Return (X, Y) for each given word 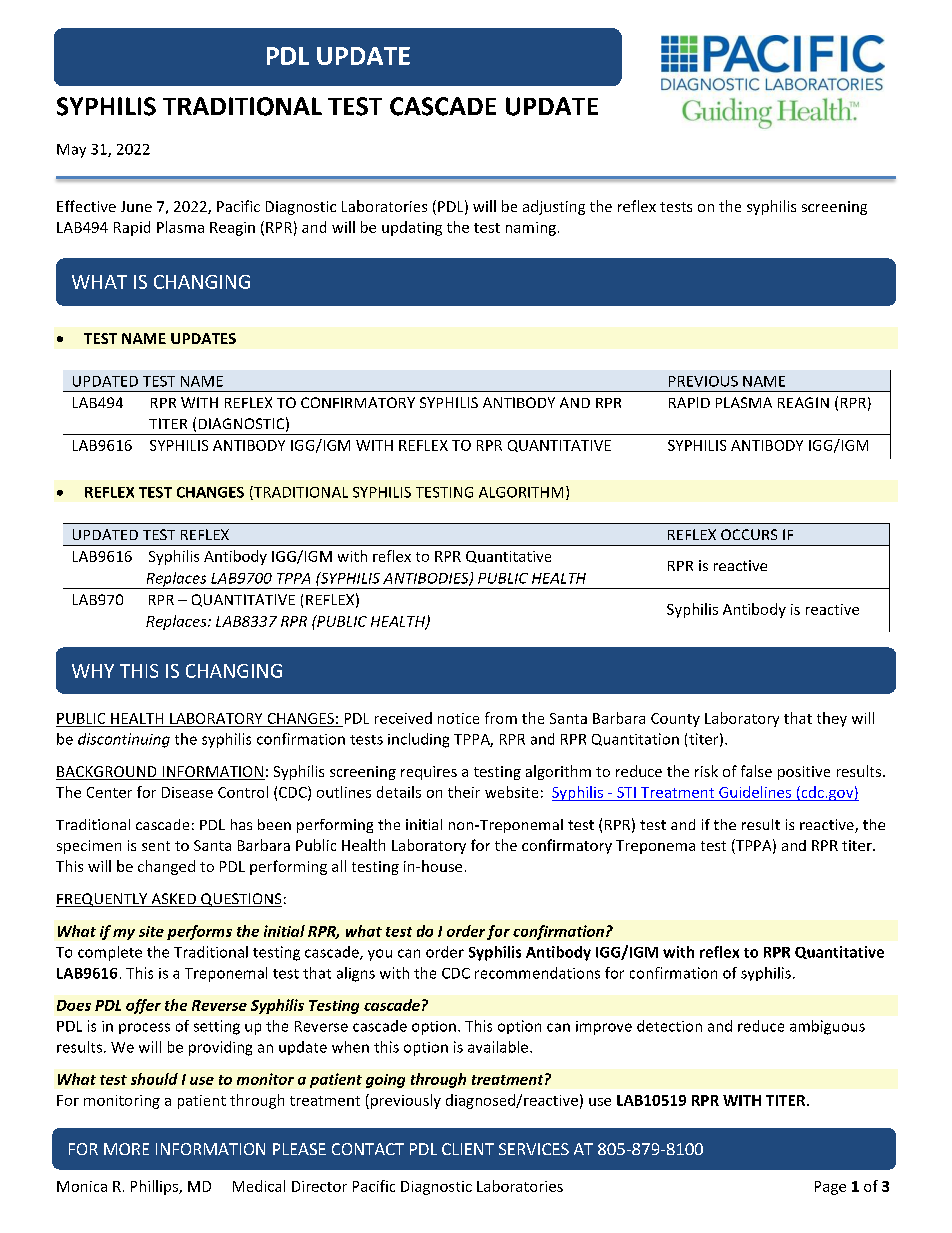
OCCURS (749, 534)
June (136, 206)
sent (156, 846)
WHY (93, 671)
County (675, 720)
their (464, 792)
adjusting (554, 207)
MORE (126, 1149)
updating (412, 228)
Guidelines (755, 792)
